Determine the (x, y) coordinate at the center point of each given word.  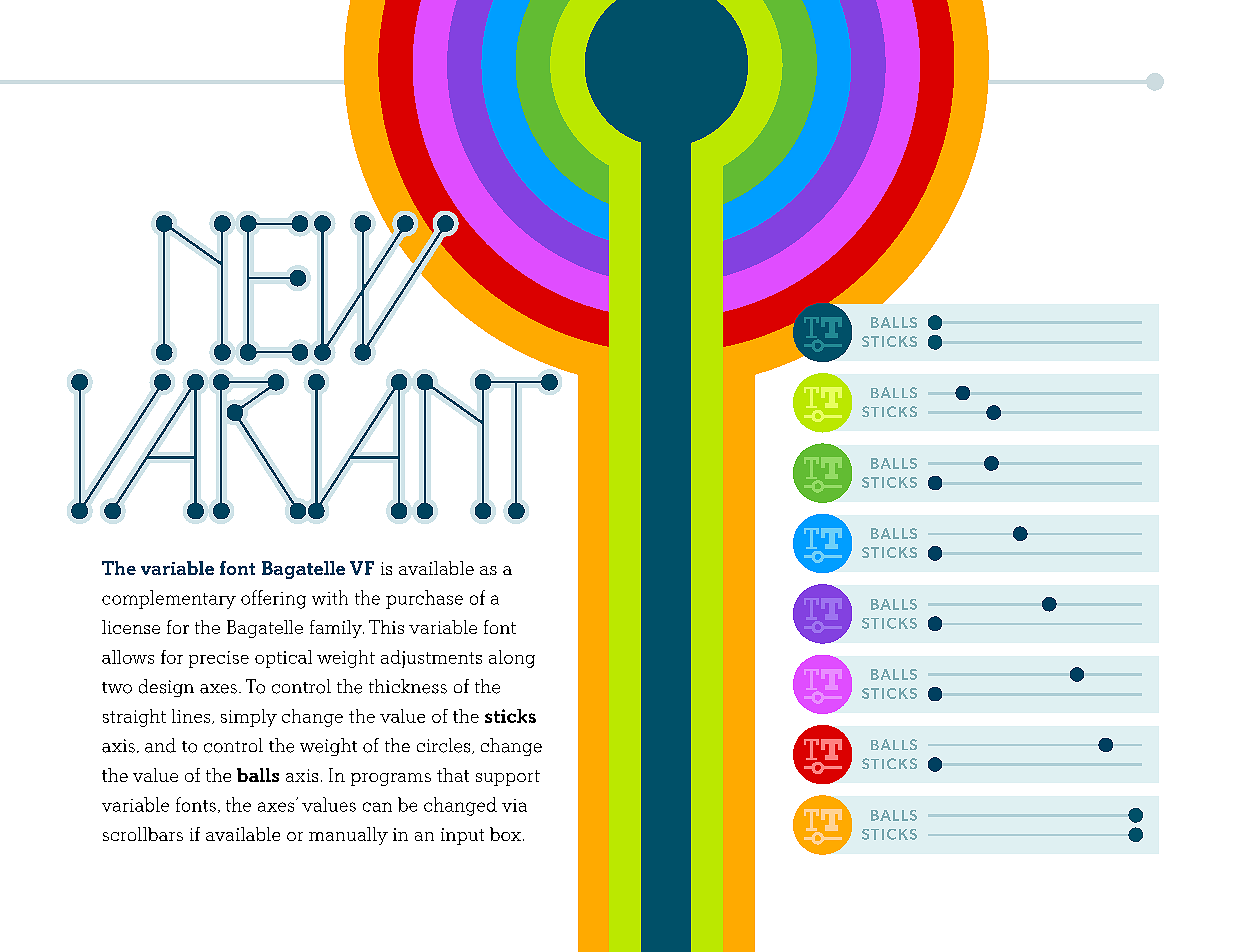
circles (445, 746)
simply (249, 718)
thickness (408, 686)
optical (283, 659)
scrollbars (143, 834)
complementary (169, 599)
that (453, 775)
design (166, 688)
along (512, 659)
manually (348, 836)
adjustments (431, 659)
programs (391, 779)
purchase (424, 599)
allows (128, 657)
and (160, 745)
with (330, 597)
